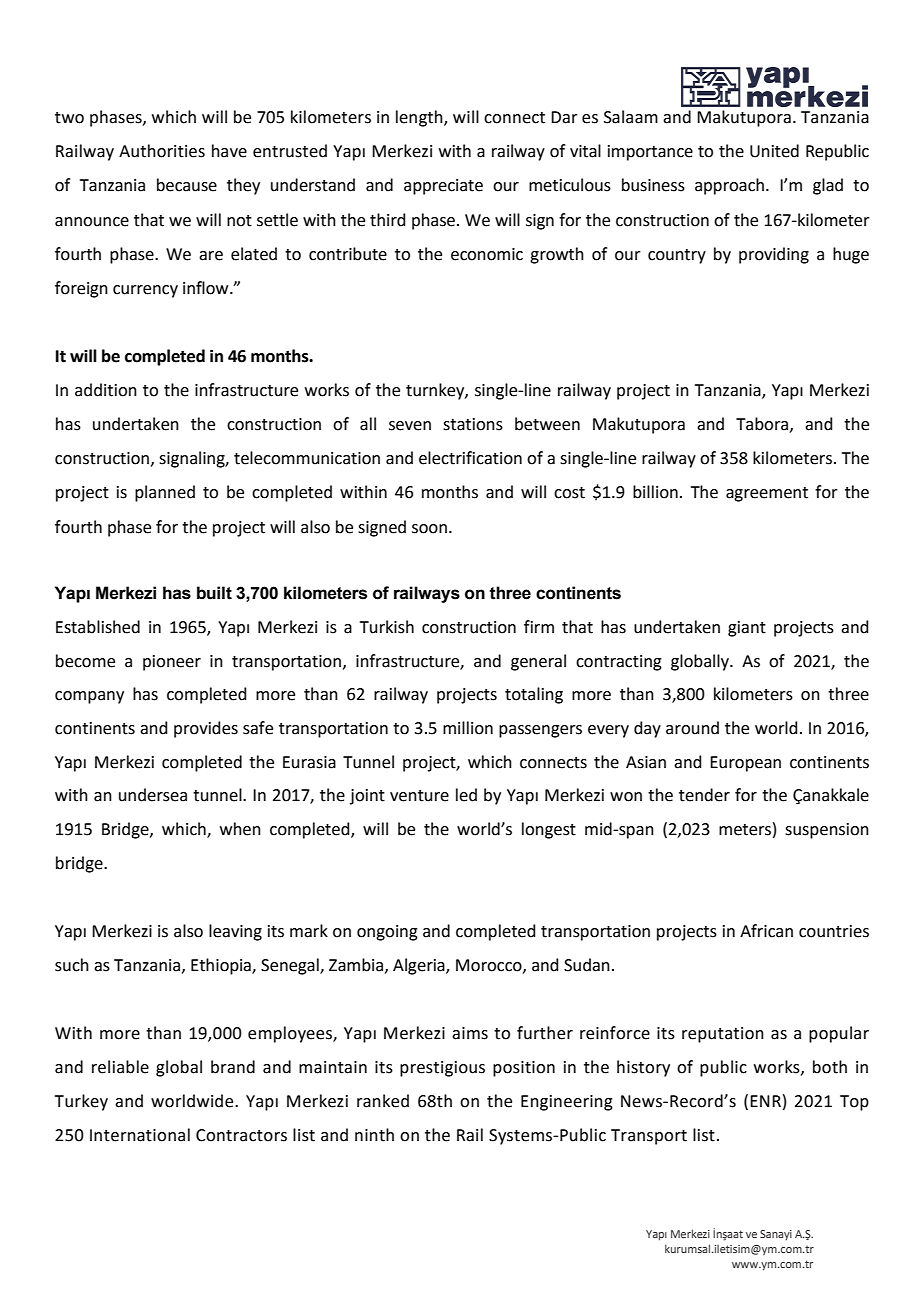  Describe the element at coordinates (473, 424) in the screenshot. I see `stations` at that location.
